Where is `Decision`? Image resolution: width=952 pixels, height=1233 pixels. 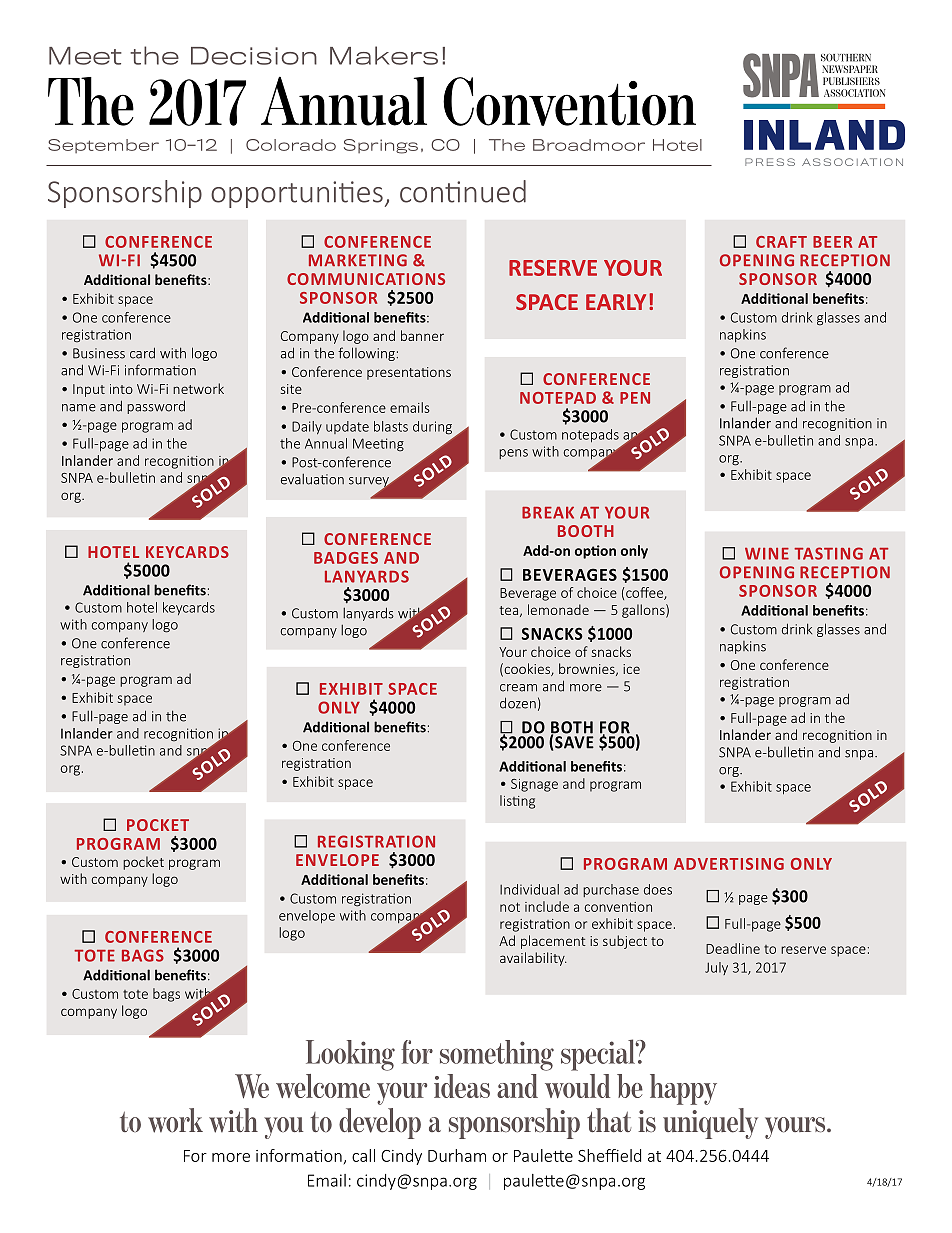 Decision is located at coordinates (254, 56).
